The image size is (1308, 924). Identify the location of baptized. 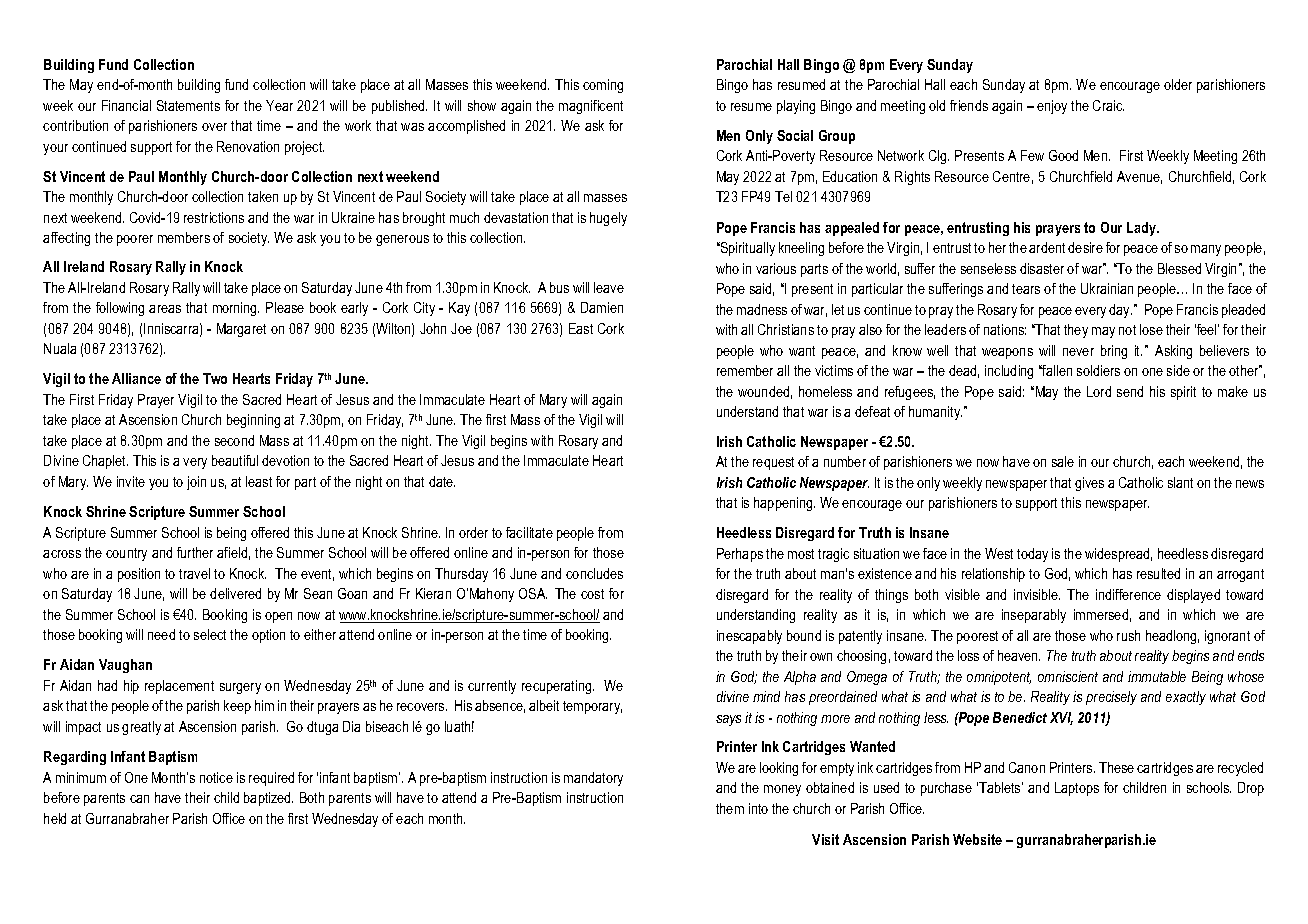
(268, 799).
